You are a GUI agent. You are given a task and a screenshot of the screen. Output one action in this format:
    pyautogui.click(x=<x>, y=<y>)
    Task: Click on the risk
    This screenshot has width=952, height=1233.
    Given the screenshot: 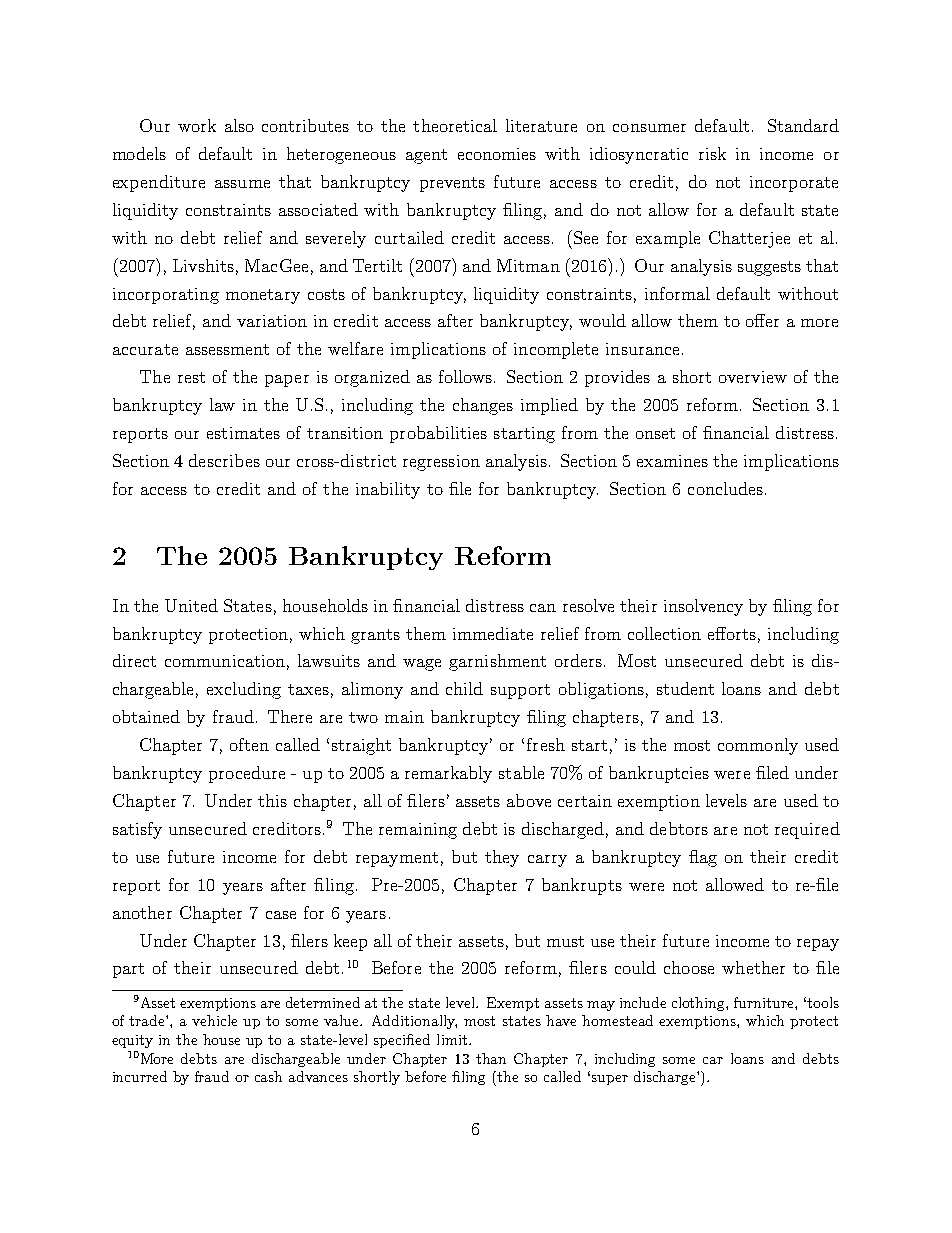 What is the action you would take?
    pyautogui.click(x=712, y=153)
